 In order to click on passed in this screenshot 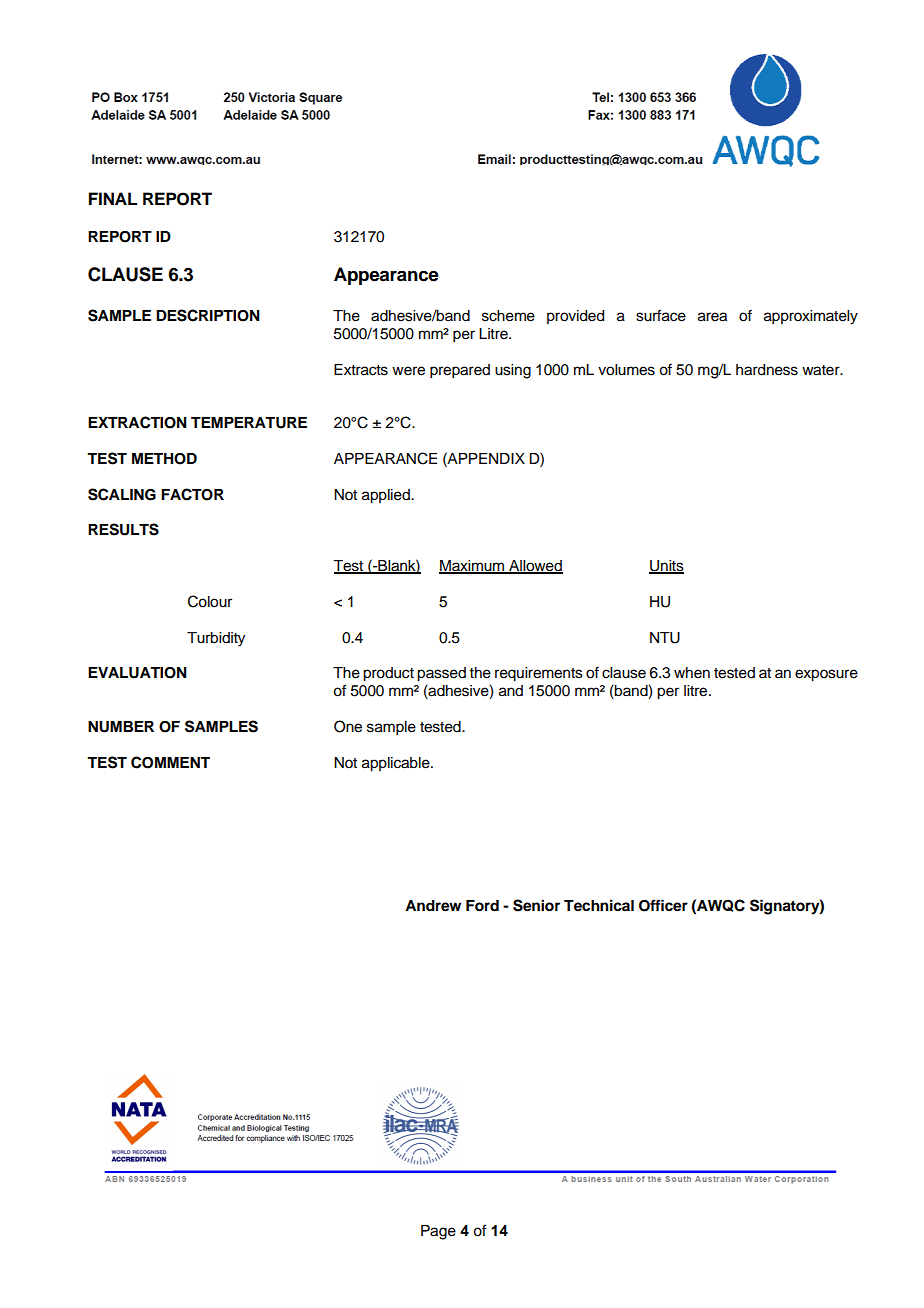, I will do `click(441, 674)`.
